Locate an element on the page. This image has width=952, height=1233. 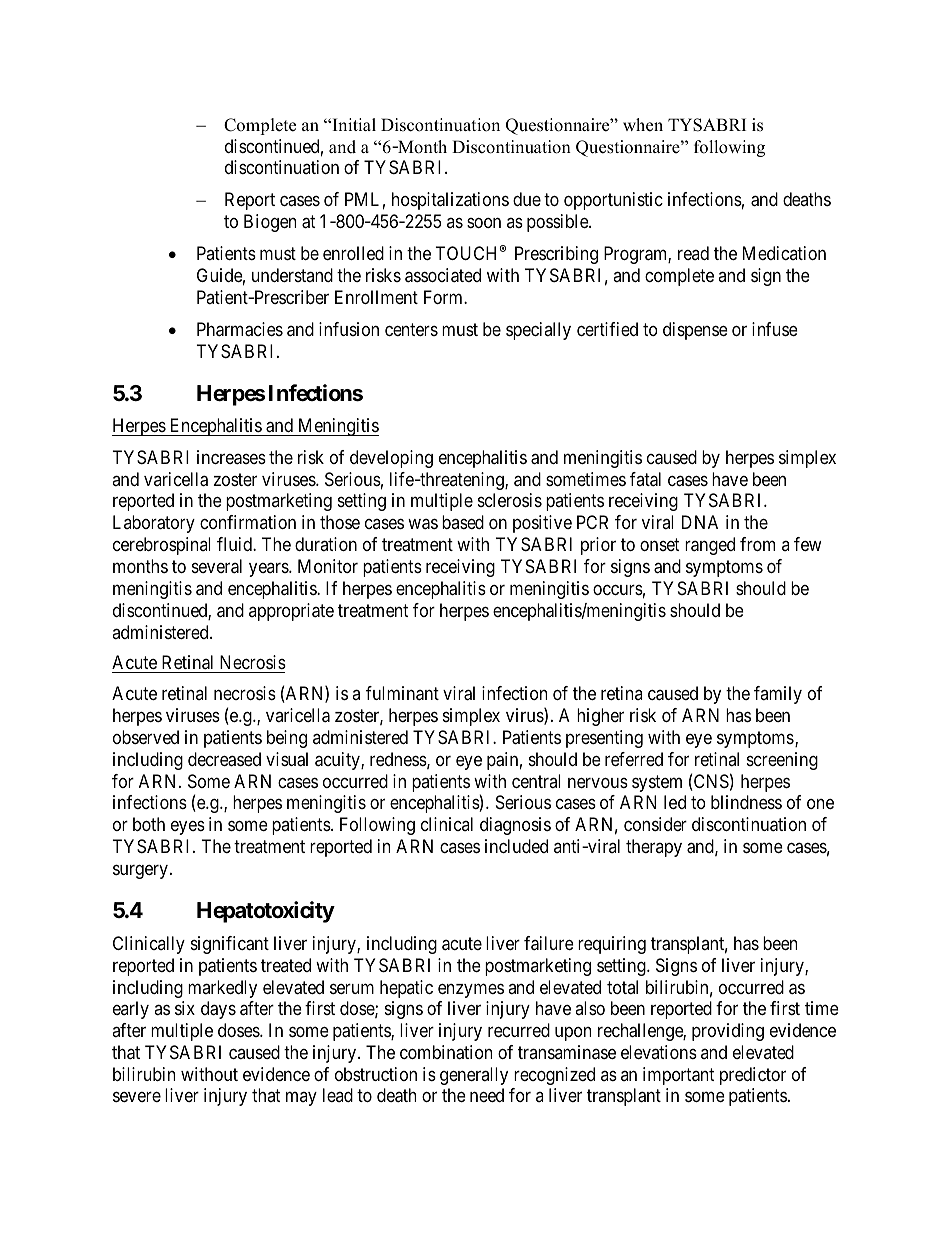
generally is located at coordinates (474, 1076).
